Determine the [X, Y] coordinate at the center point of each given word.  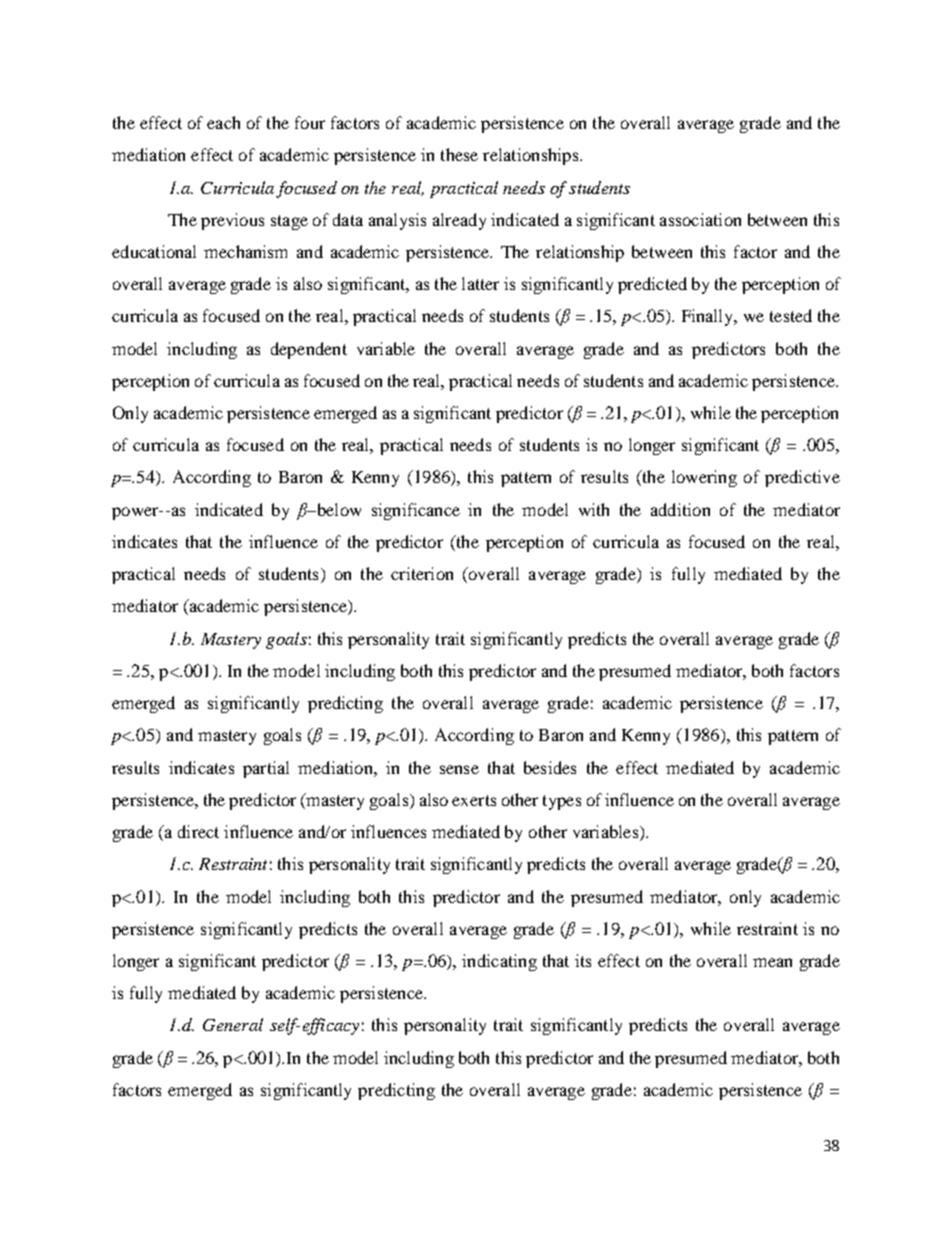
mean [772, 962]
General [233, 1024]
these [459, 154]
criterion [422, 573]
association [700, 219]
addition [680, 509]
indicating [499, 962]
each [223, 122]
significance [416, 511]
